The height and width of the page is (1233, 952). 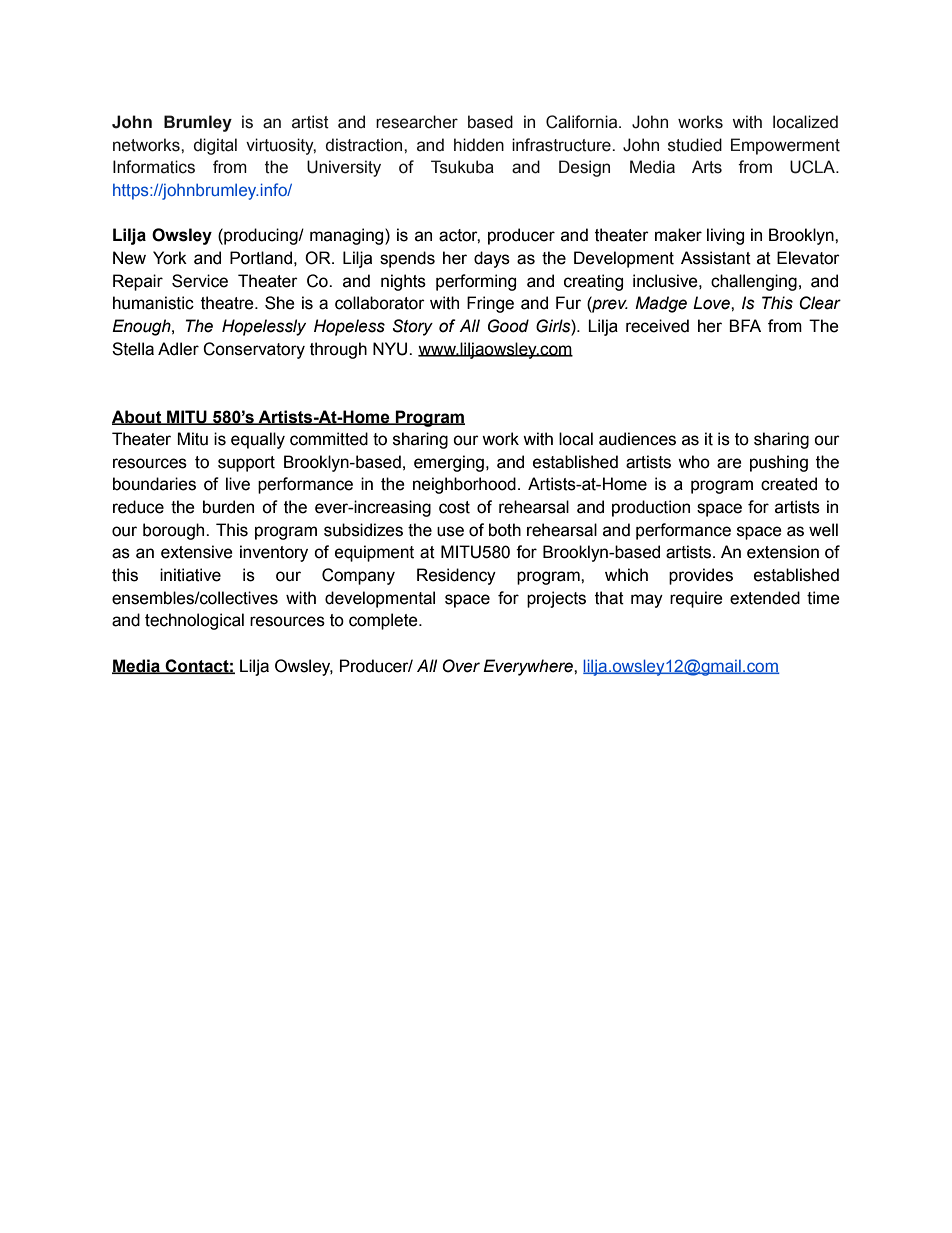 I want to click on Over, so click(x=461, y=666).
